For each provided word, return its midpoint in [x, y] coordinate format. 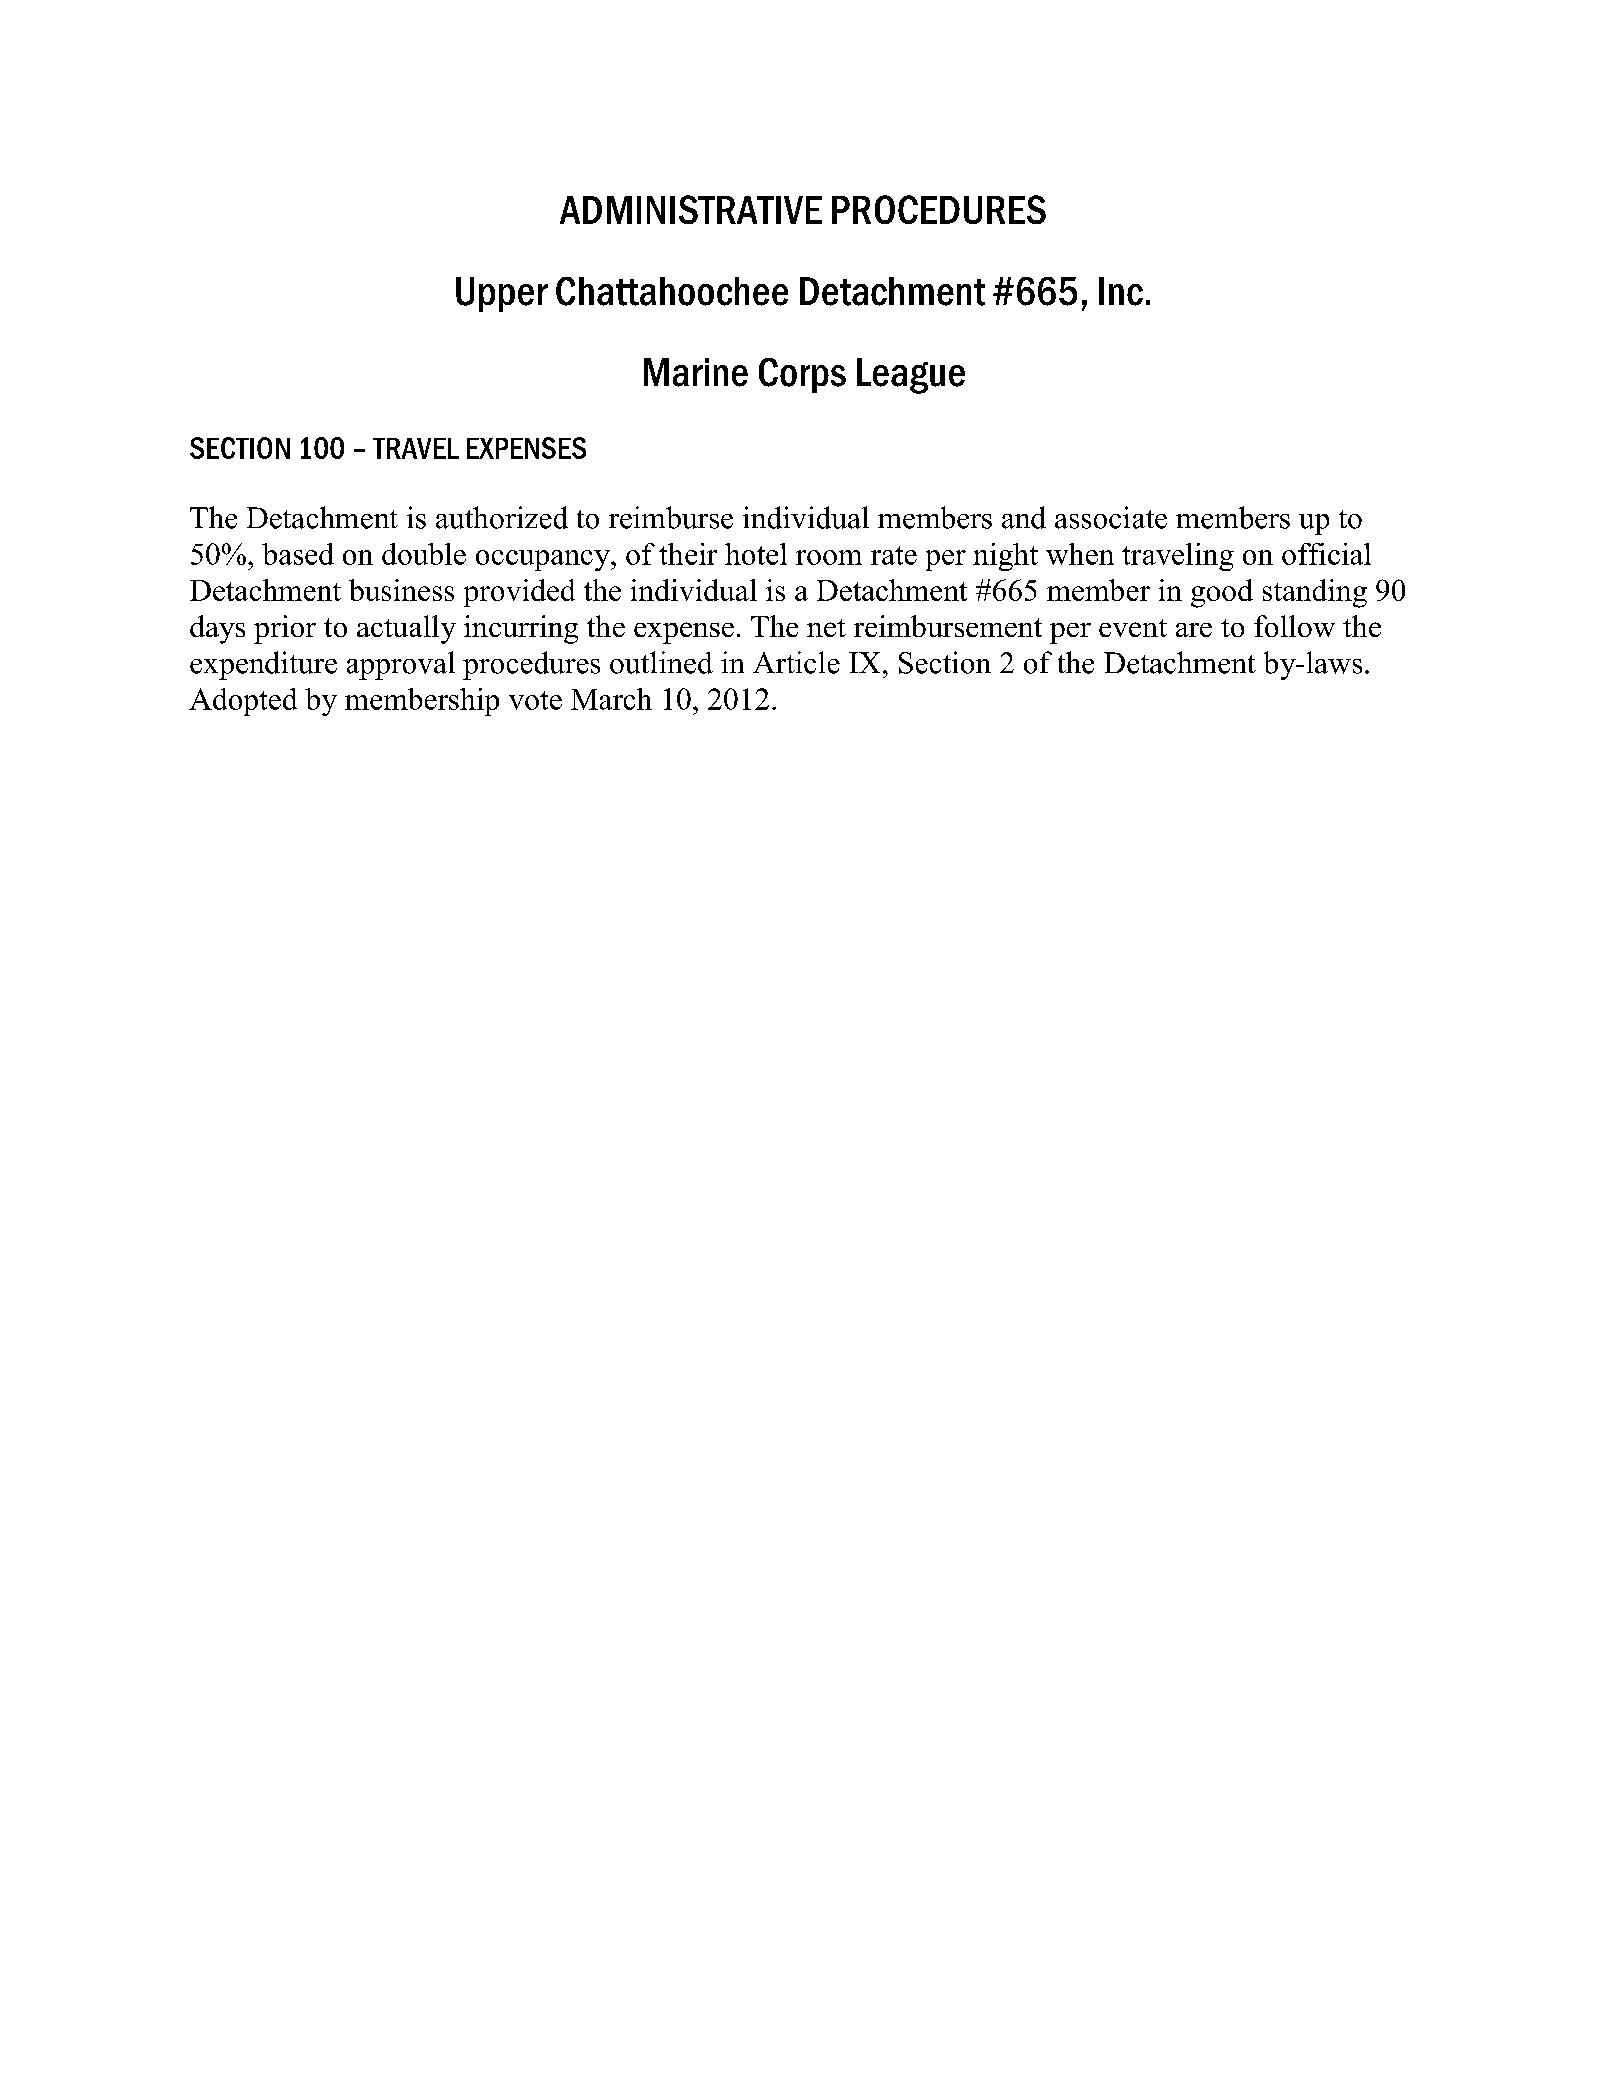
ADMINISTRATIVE [691, 209]
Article [796, 662]
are [1194, 630]
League [911, 376]
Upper [502, 294]
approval [401, 665]
